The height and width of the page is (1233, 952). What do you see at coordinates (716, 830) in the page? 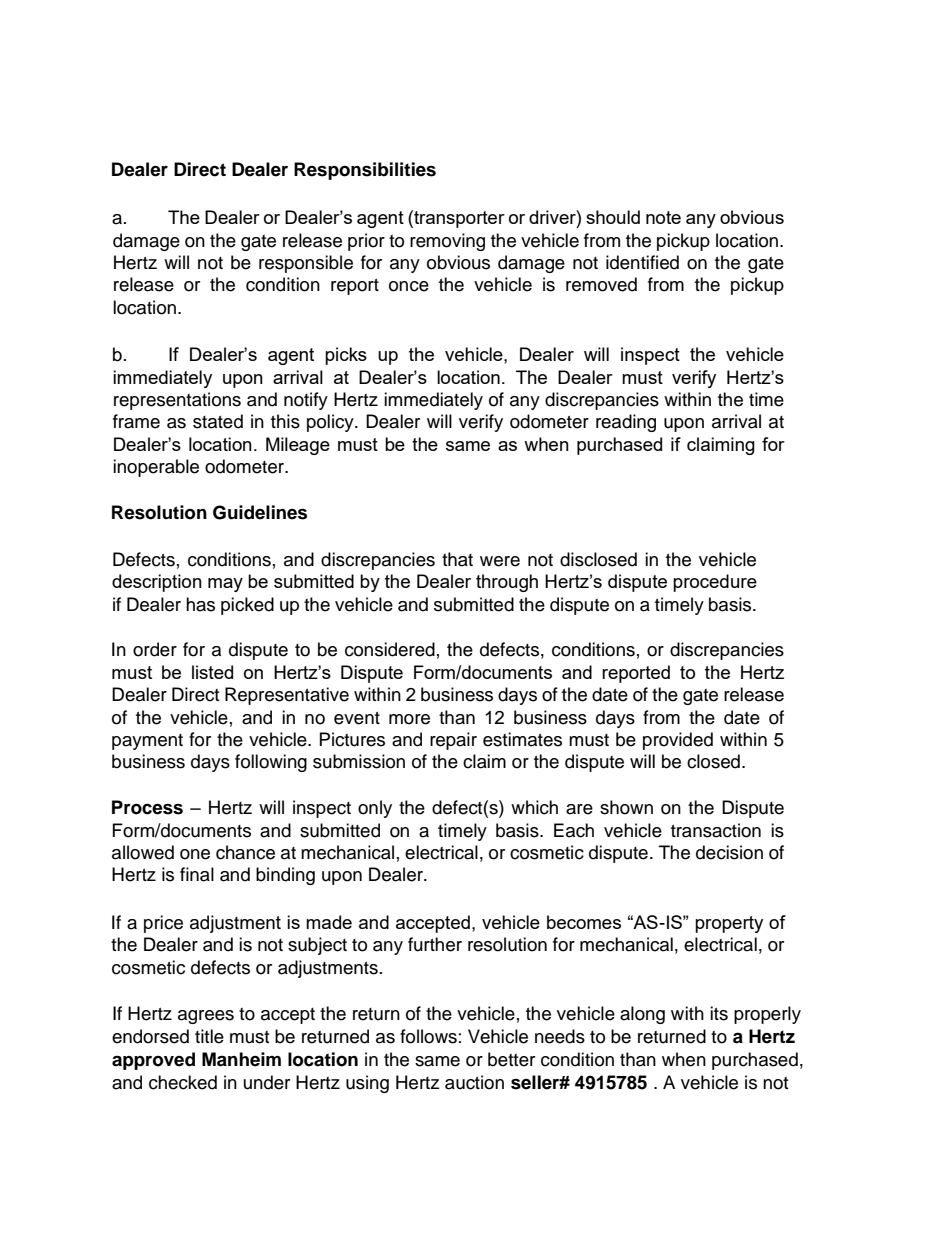
I see `transaction` at bounding box center [716, 830].
